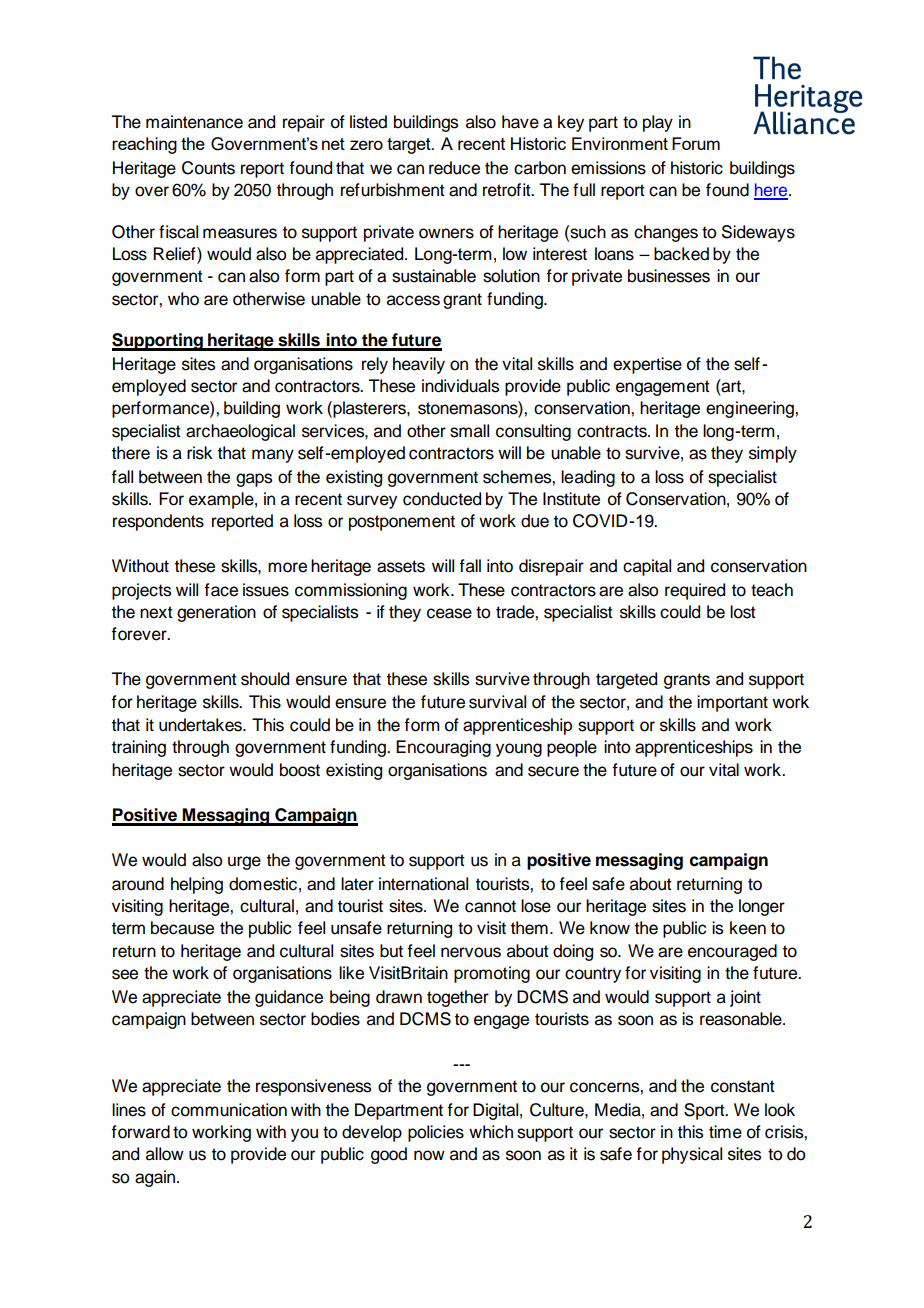 The height and width of the screenshot is (1308, 924). What do you see at coordinates (200, 453) in the screenshot?
I see `risk` at bounding box center [200, 453].
